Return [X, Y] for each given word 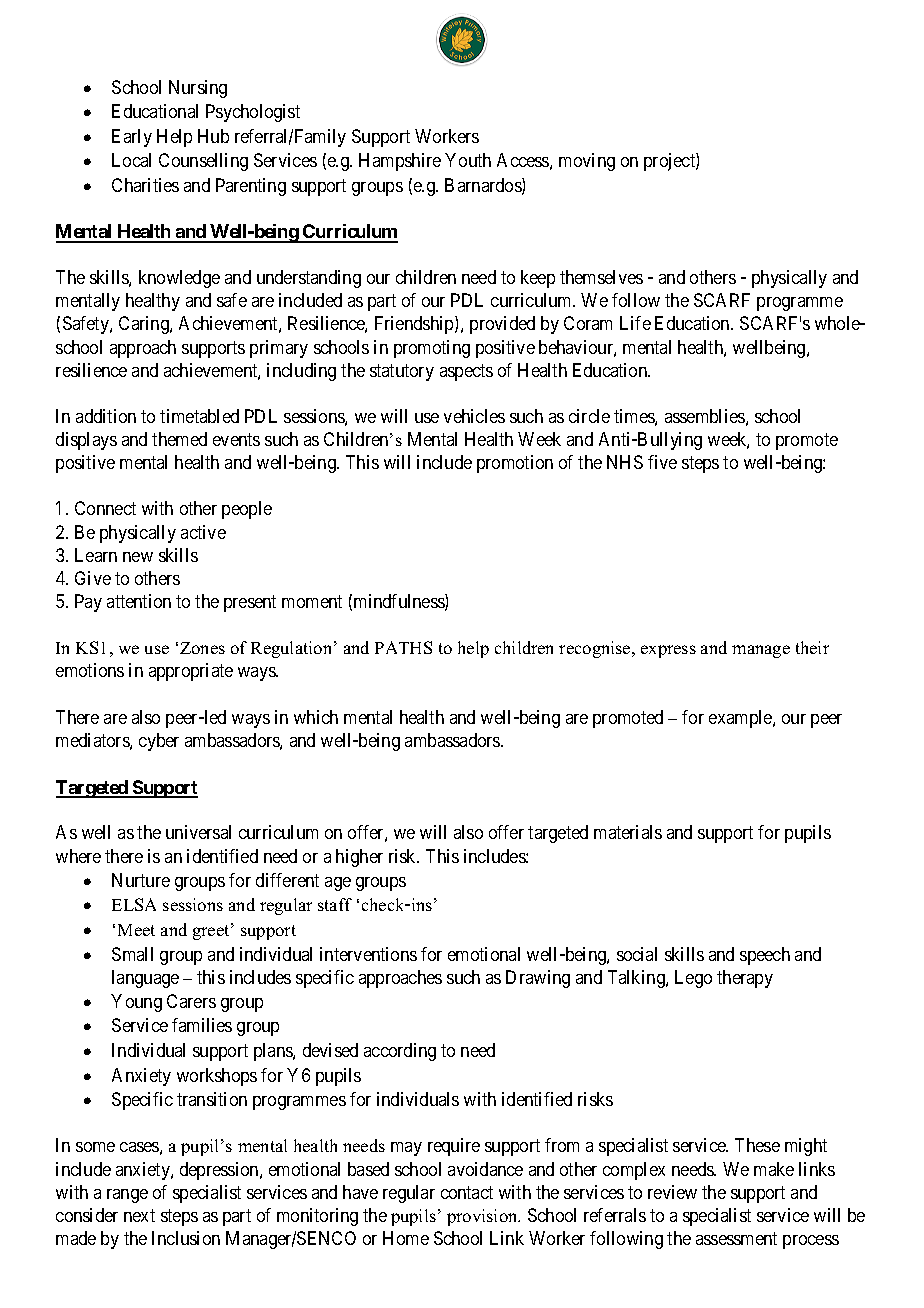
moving [587, 162]
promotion [515, 464]
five [662, 462]
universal [198, 832]
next [139, 1215]
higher [359, 858]
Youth [468, 160]
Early [132, 138]
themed [179, 439]
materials [628, 832]
